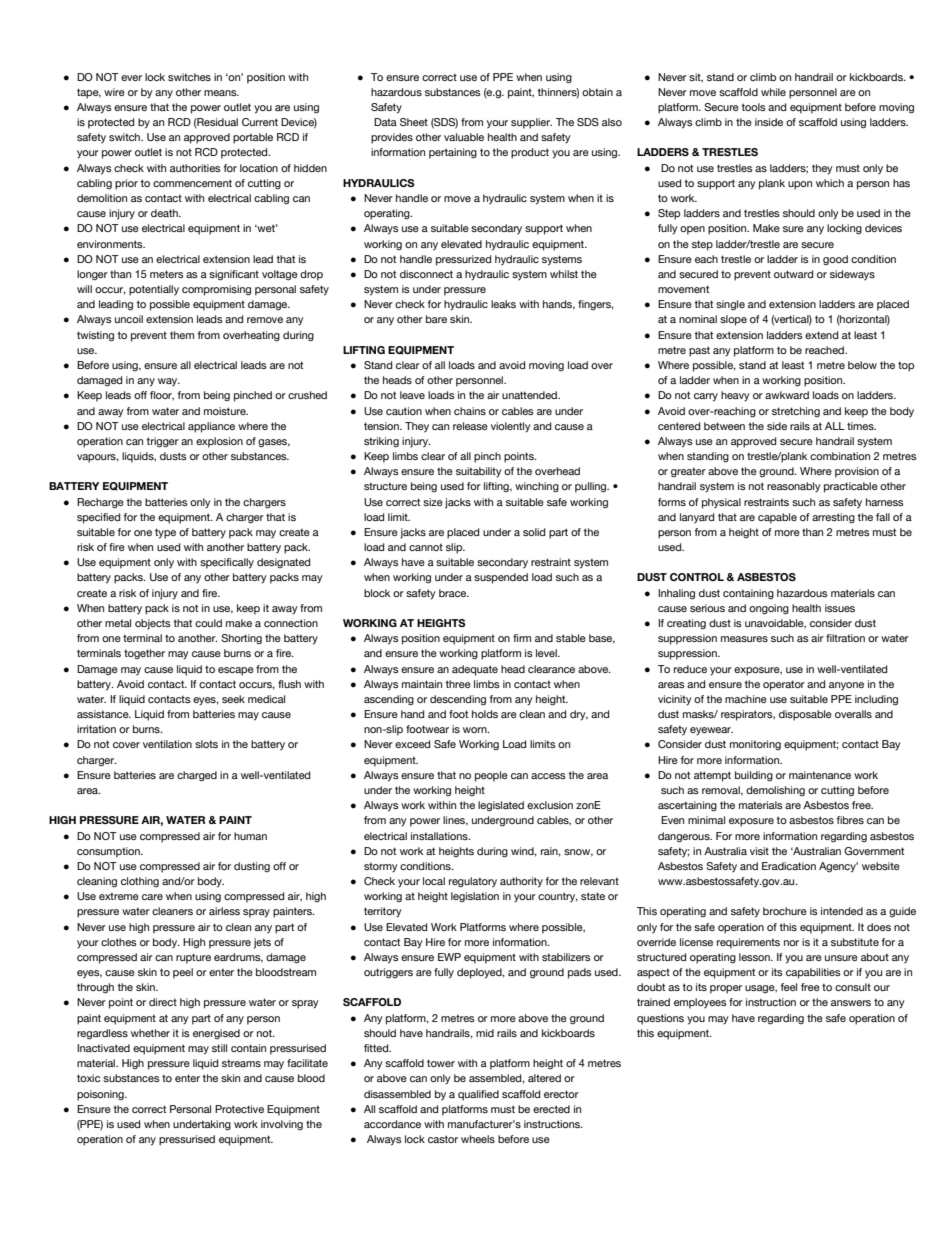 The height and width of the page is (1233, 952). I want to click on supplier, so click(531, 123).
